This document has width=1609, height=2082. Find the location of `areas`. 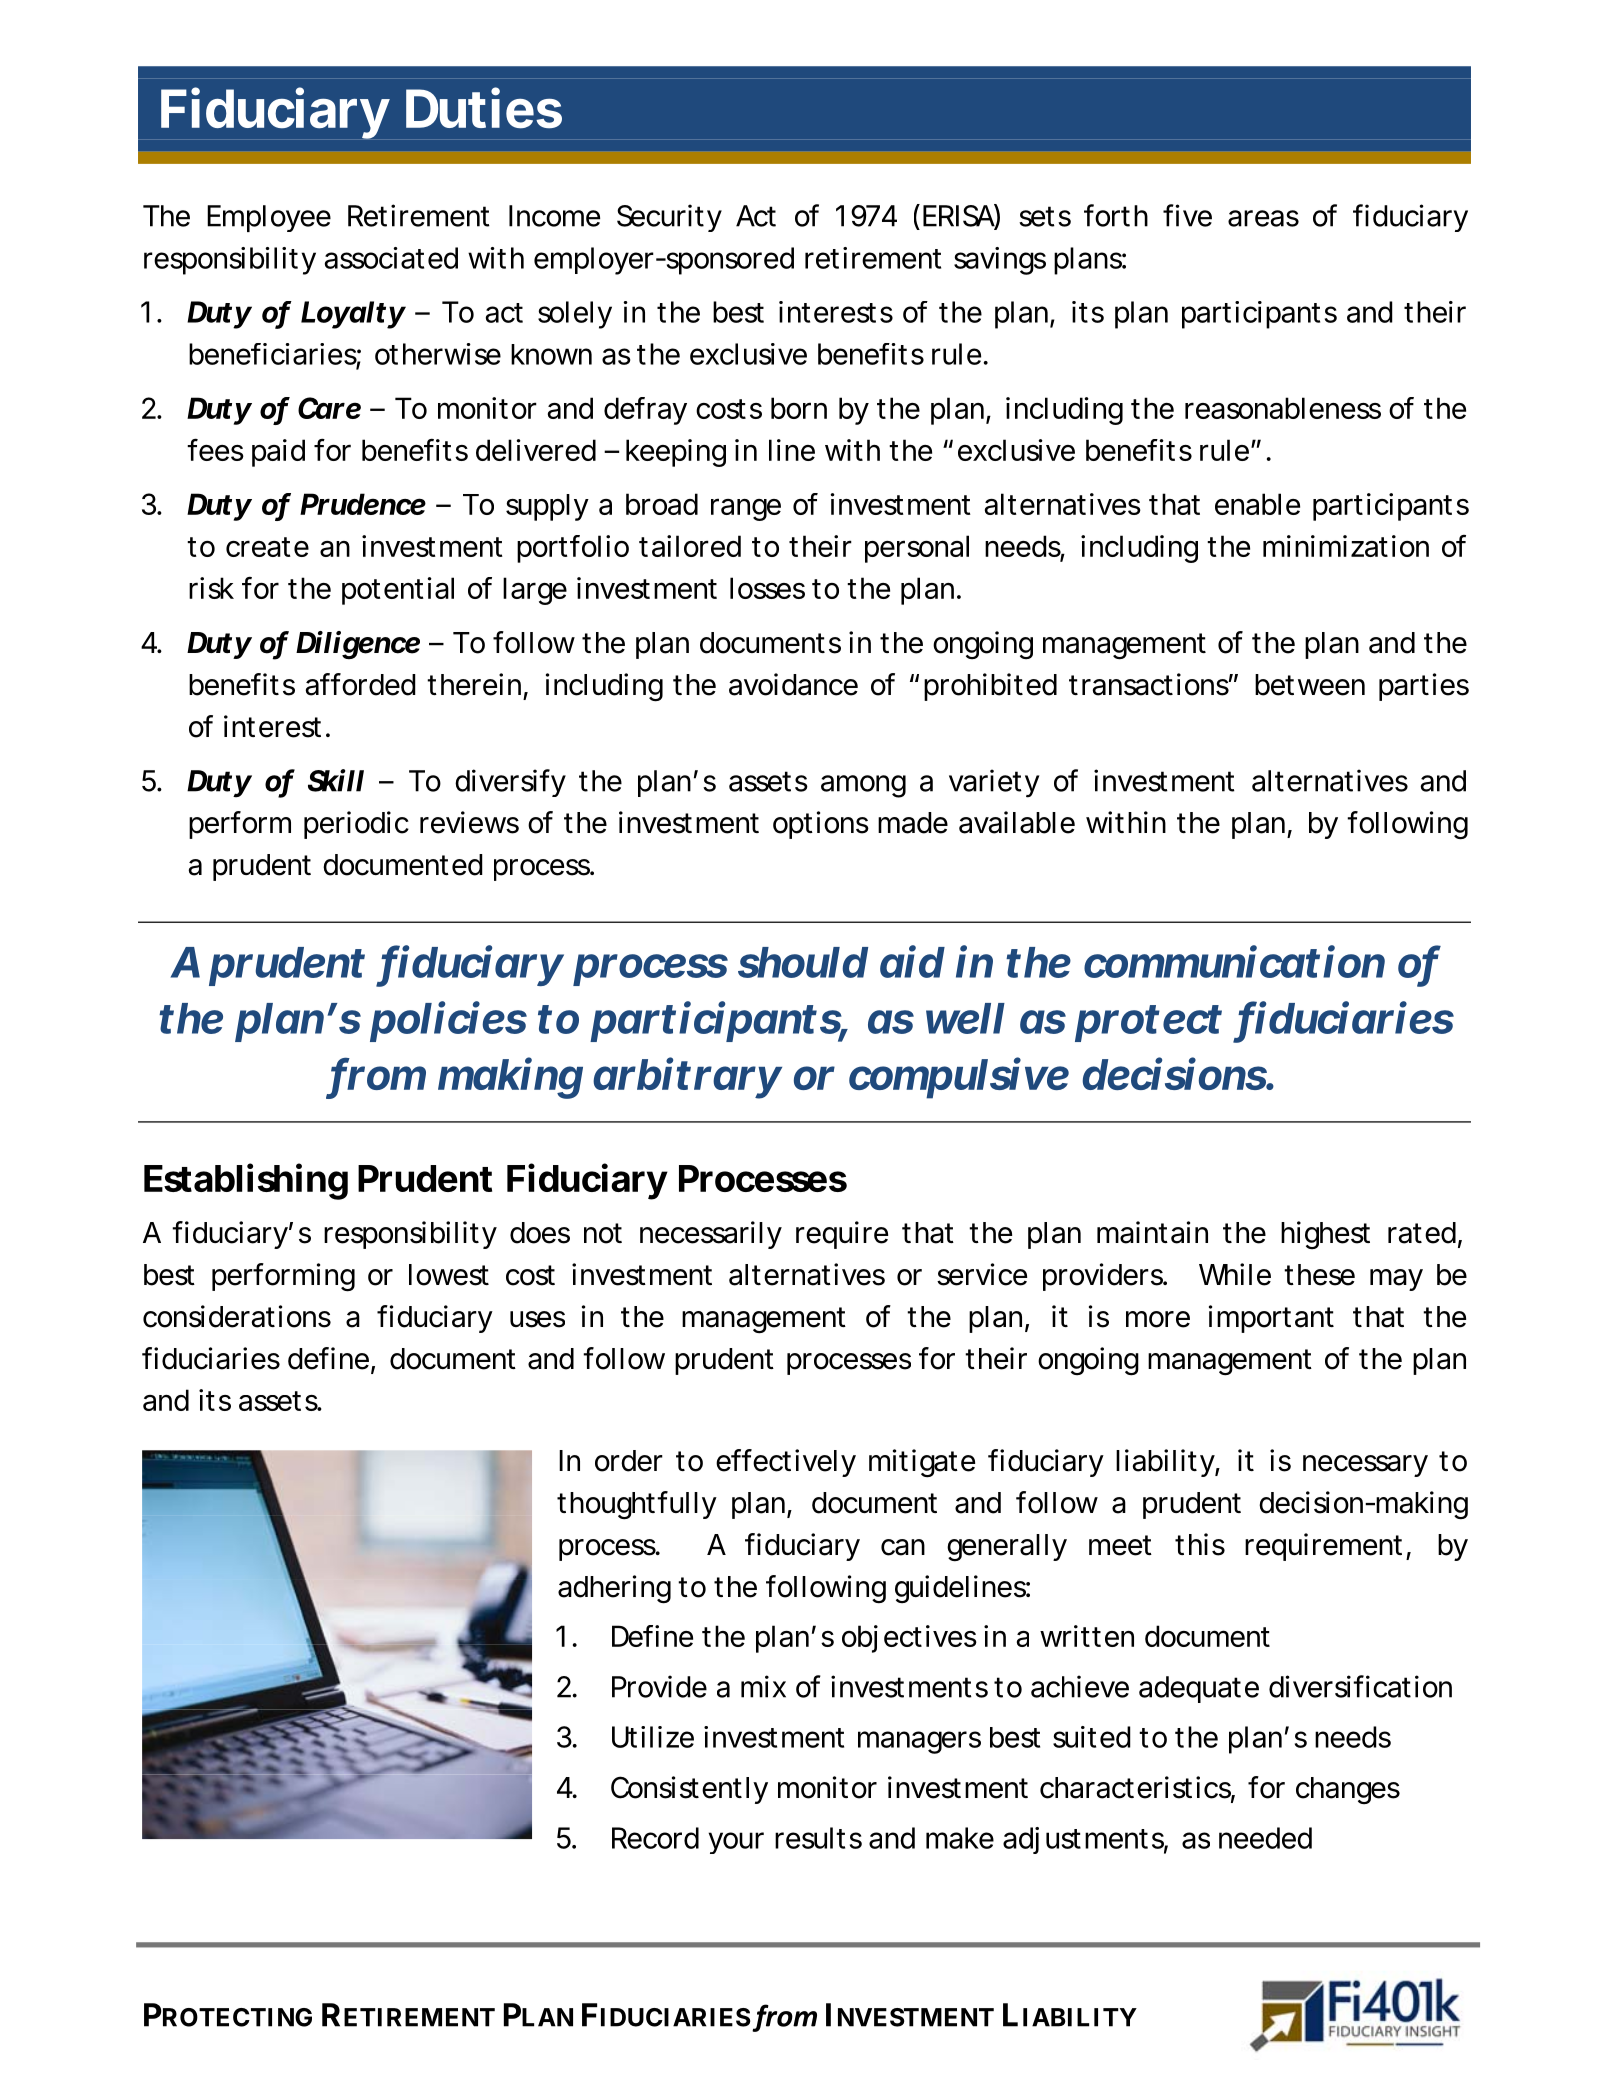

areas is located at coordinates (1263, 218).
